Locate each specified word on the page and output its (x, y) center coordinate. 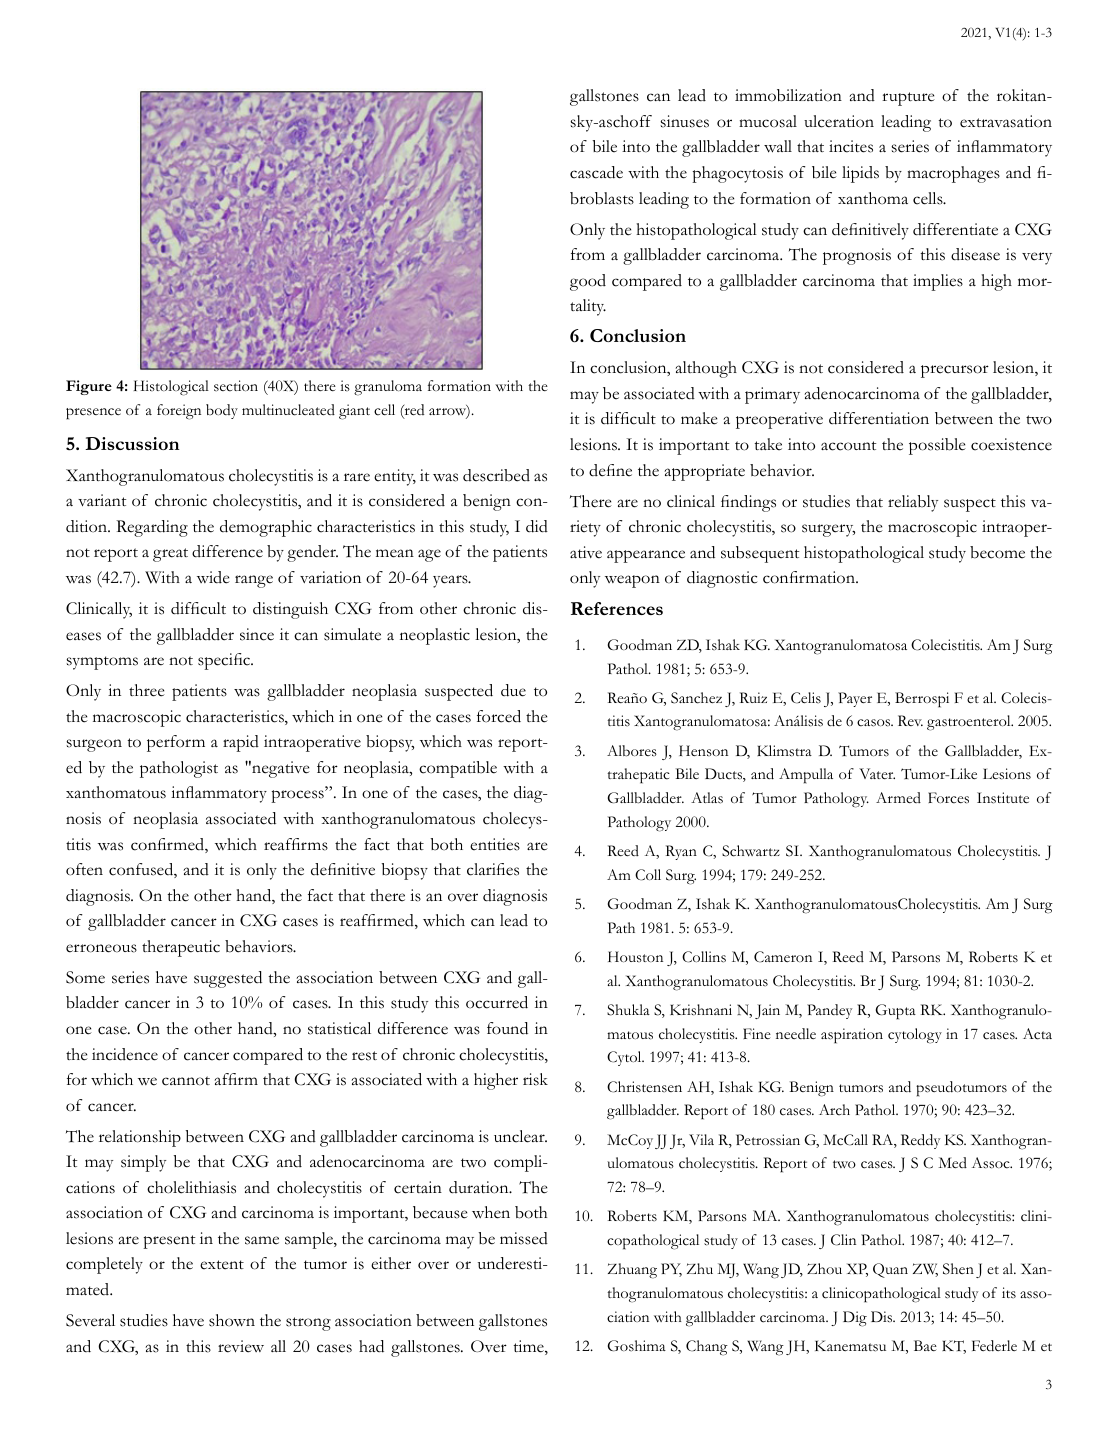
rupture (908, 99)
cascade (596, 172)
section (236, 386)
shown (232, 1320)
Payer (855, 699)
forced (499, 716)
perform (176, 743)
